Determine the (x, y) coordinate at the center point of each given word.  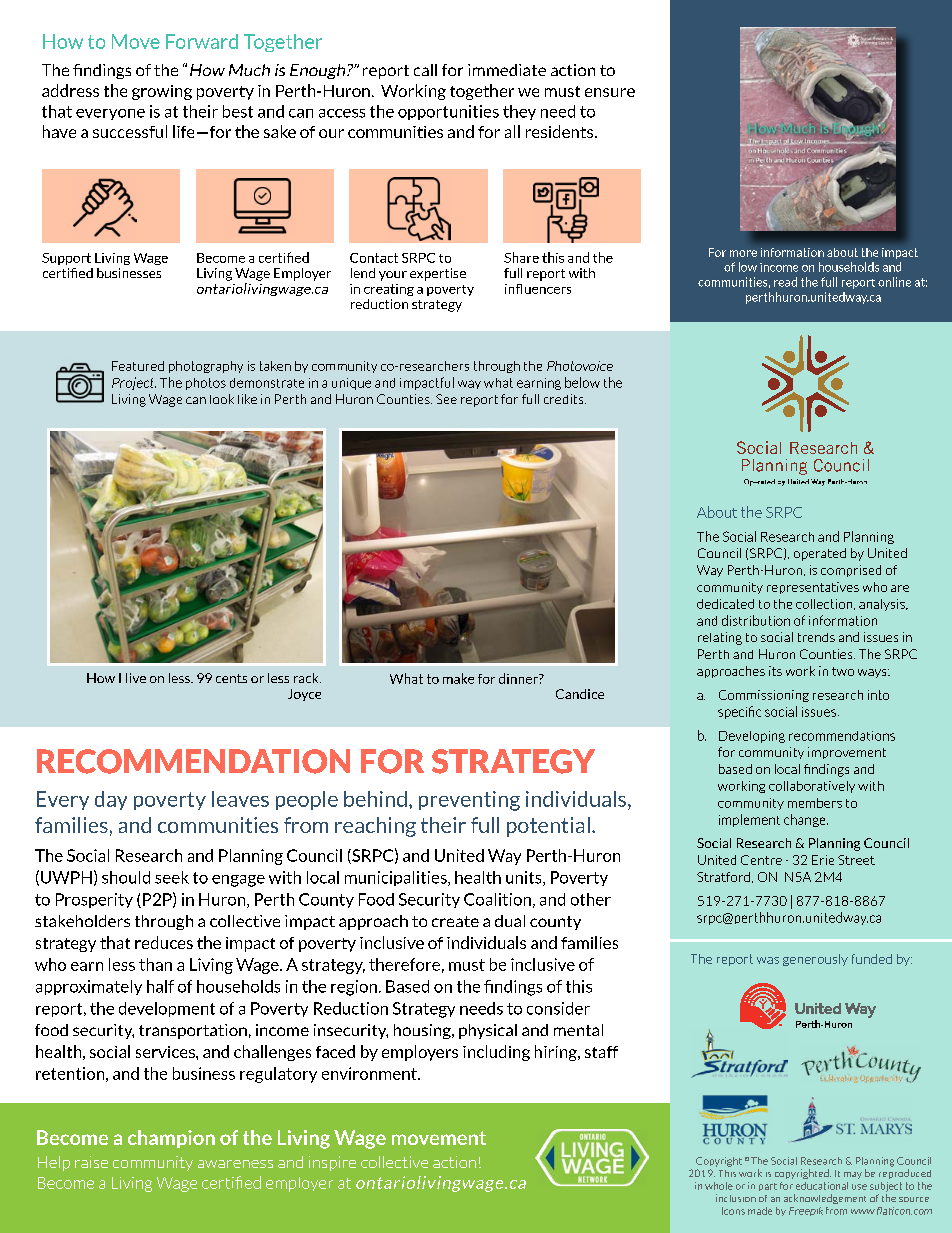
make (458, 678)
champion (171, 1139)
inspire (332, 1163)
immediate (507, 70)
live (136, 678)
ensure (610, 92)
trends (816, 637)
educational (822, 1186)
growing (162, 92)
